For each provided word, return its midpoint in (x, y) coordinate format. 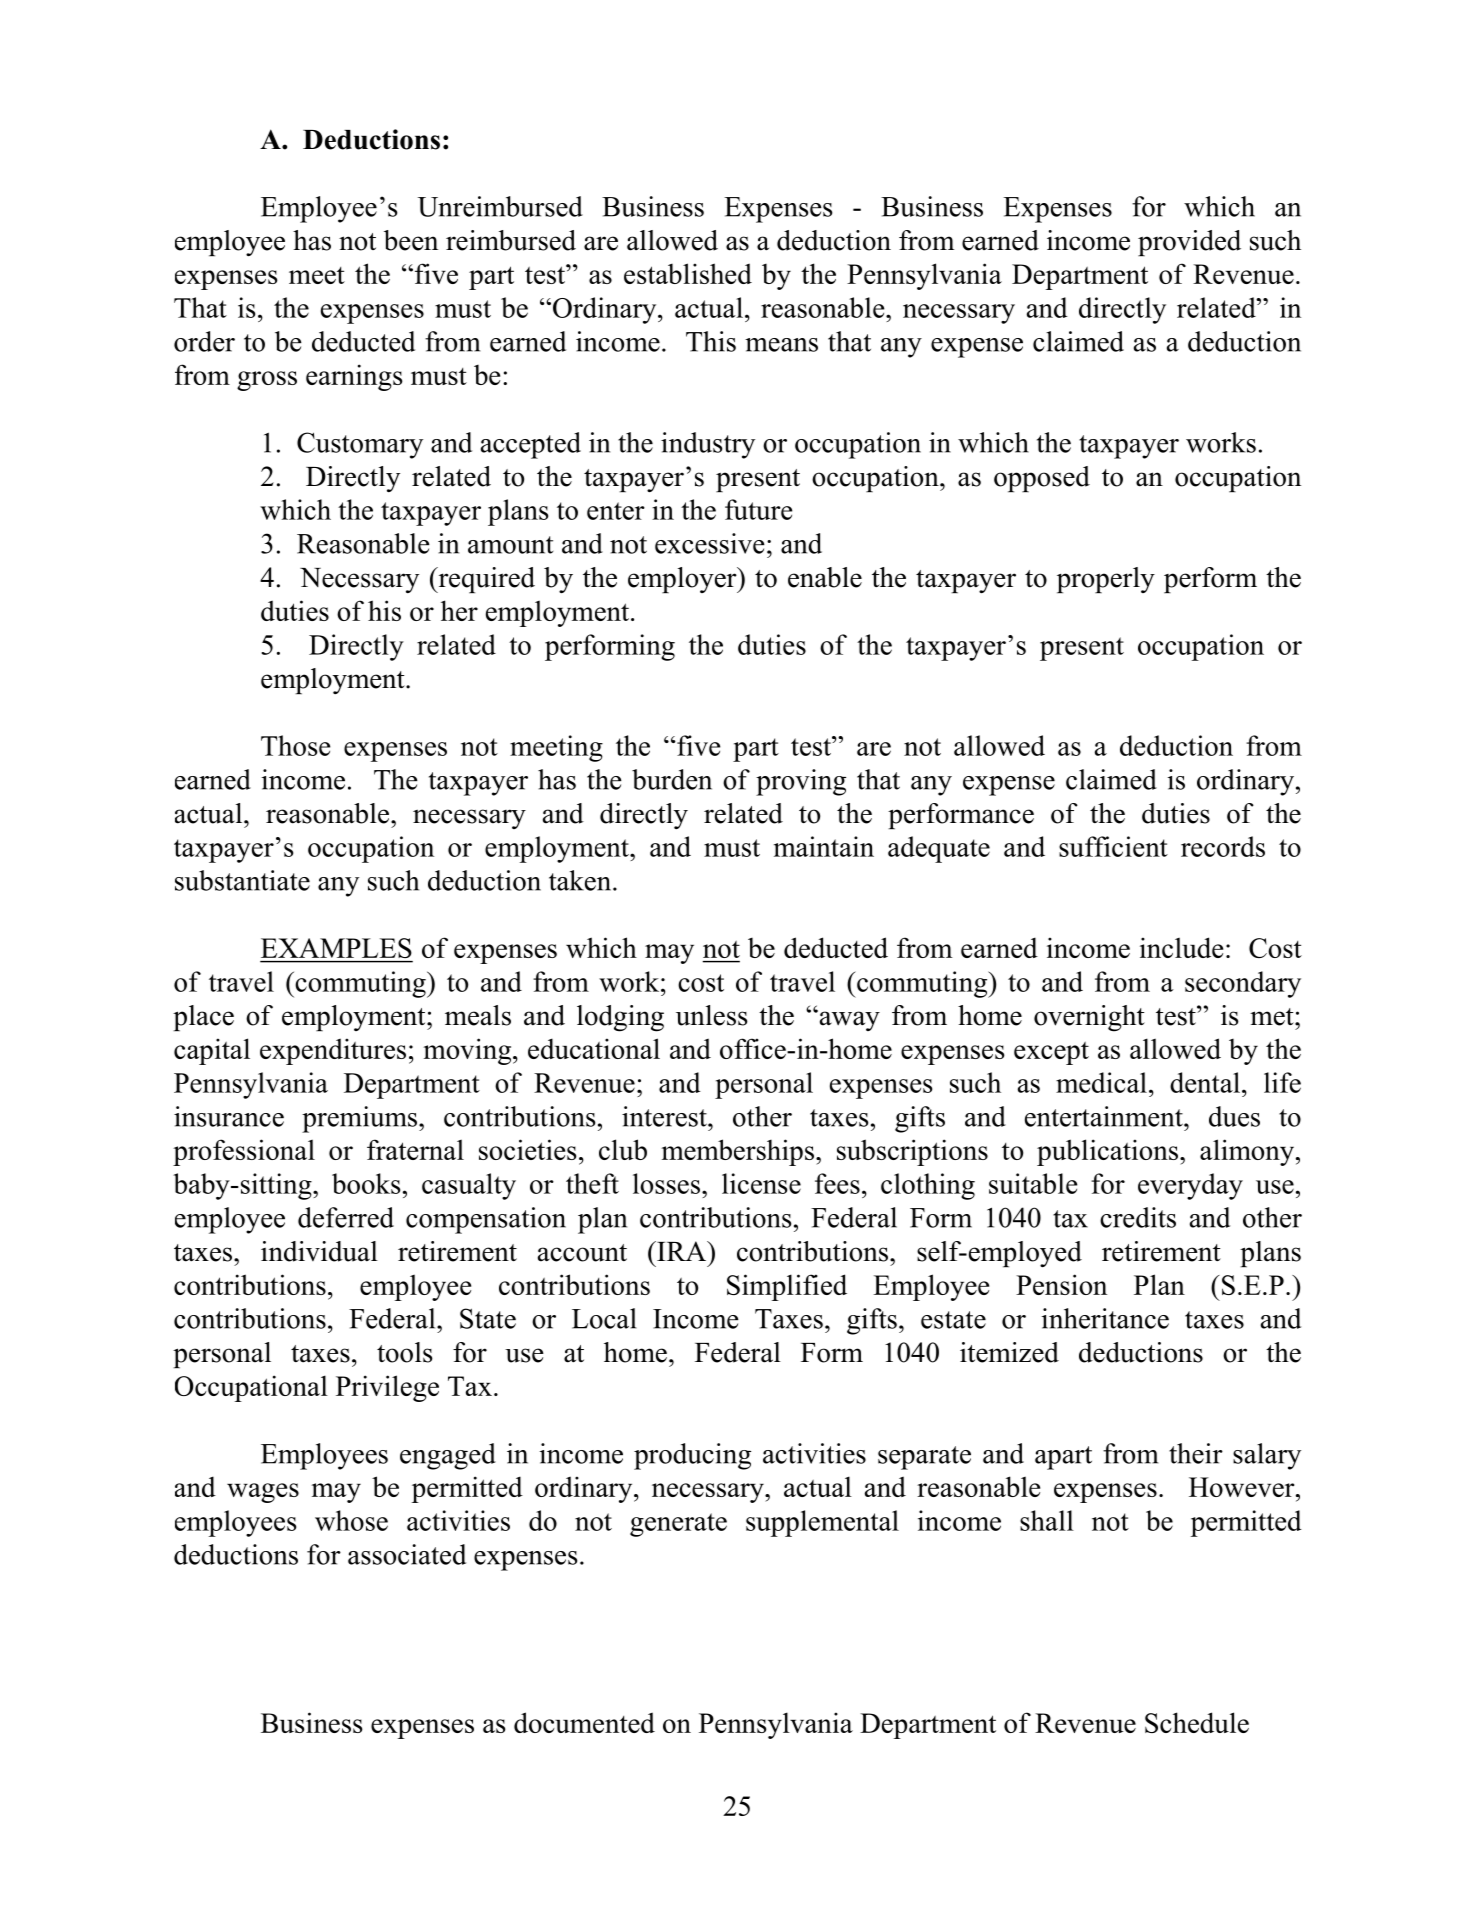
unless (712, 1015)
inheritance (1105, 1318)
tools (405, 1352)
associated (407, 1554)
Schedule (1197, 1722)
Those (295, 745)
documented (584, 1722)
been (411, 240)
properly (1106, 580)
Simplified (787, 1287)
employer (683, 580)
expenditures (333, 1051)
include (1181, 947)
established (688, 273)
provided (1189, 243)
